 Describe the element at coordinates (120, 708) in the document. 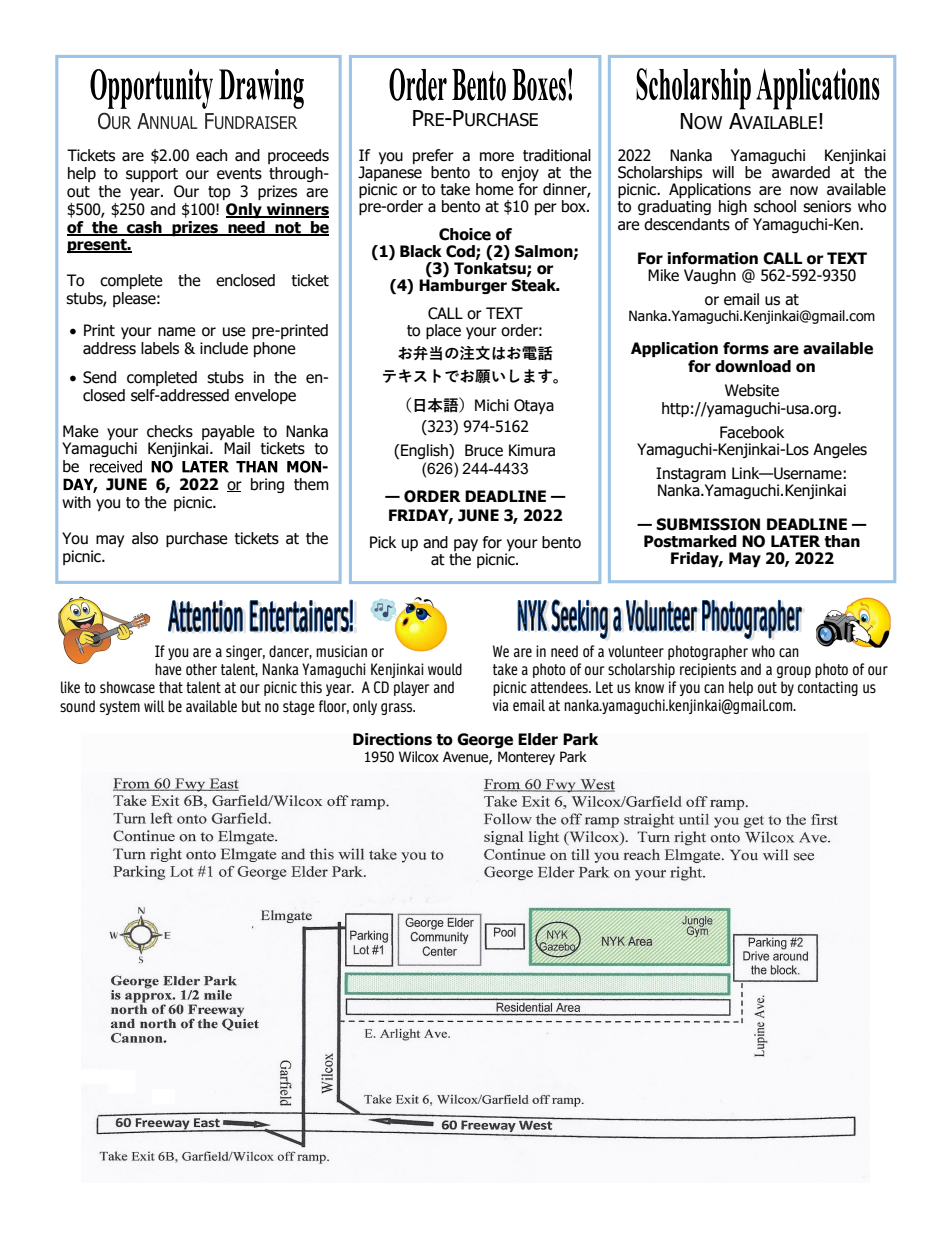

I see `system` at that location.
